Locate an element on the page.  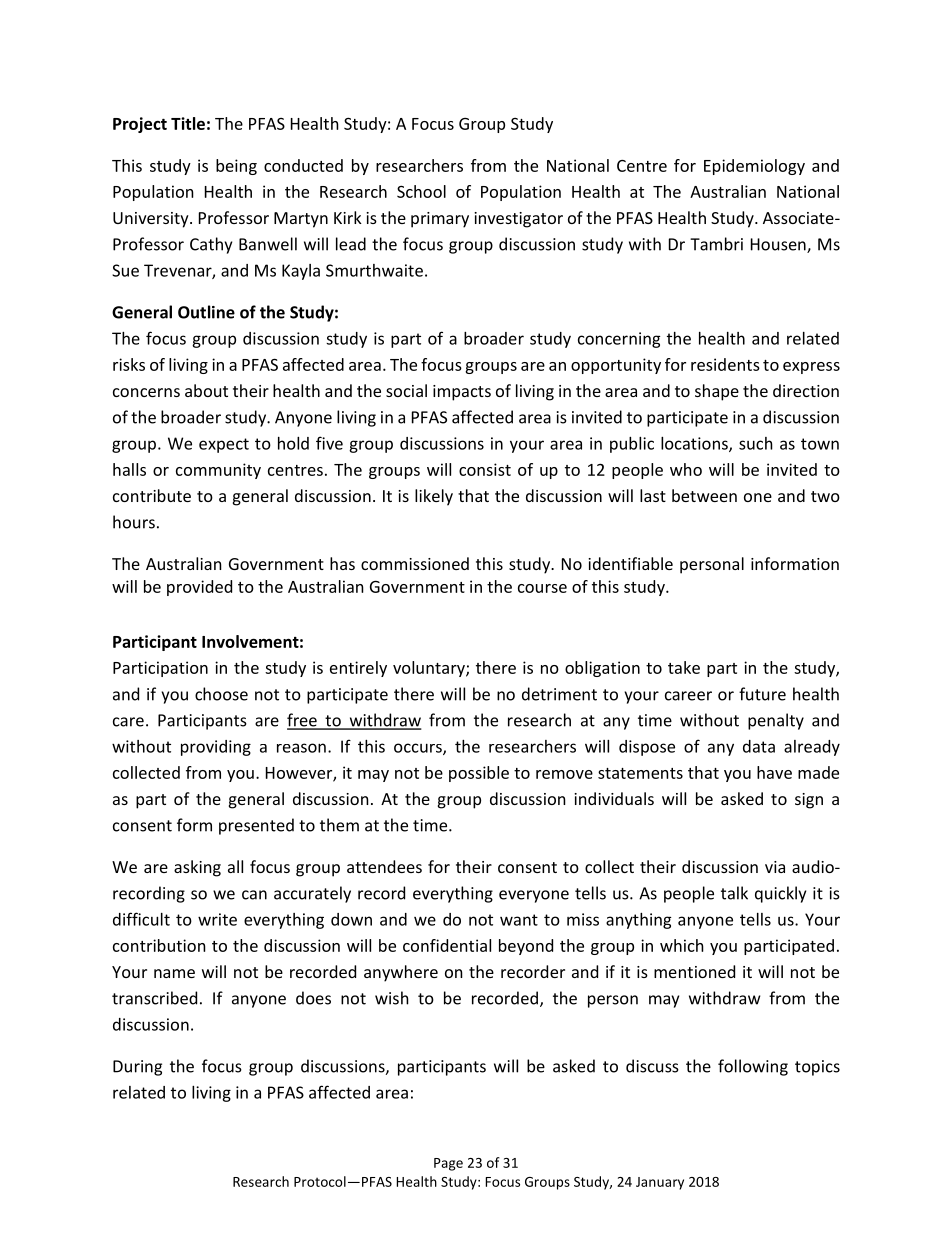
consist is located at coordinates (485, 469).
